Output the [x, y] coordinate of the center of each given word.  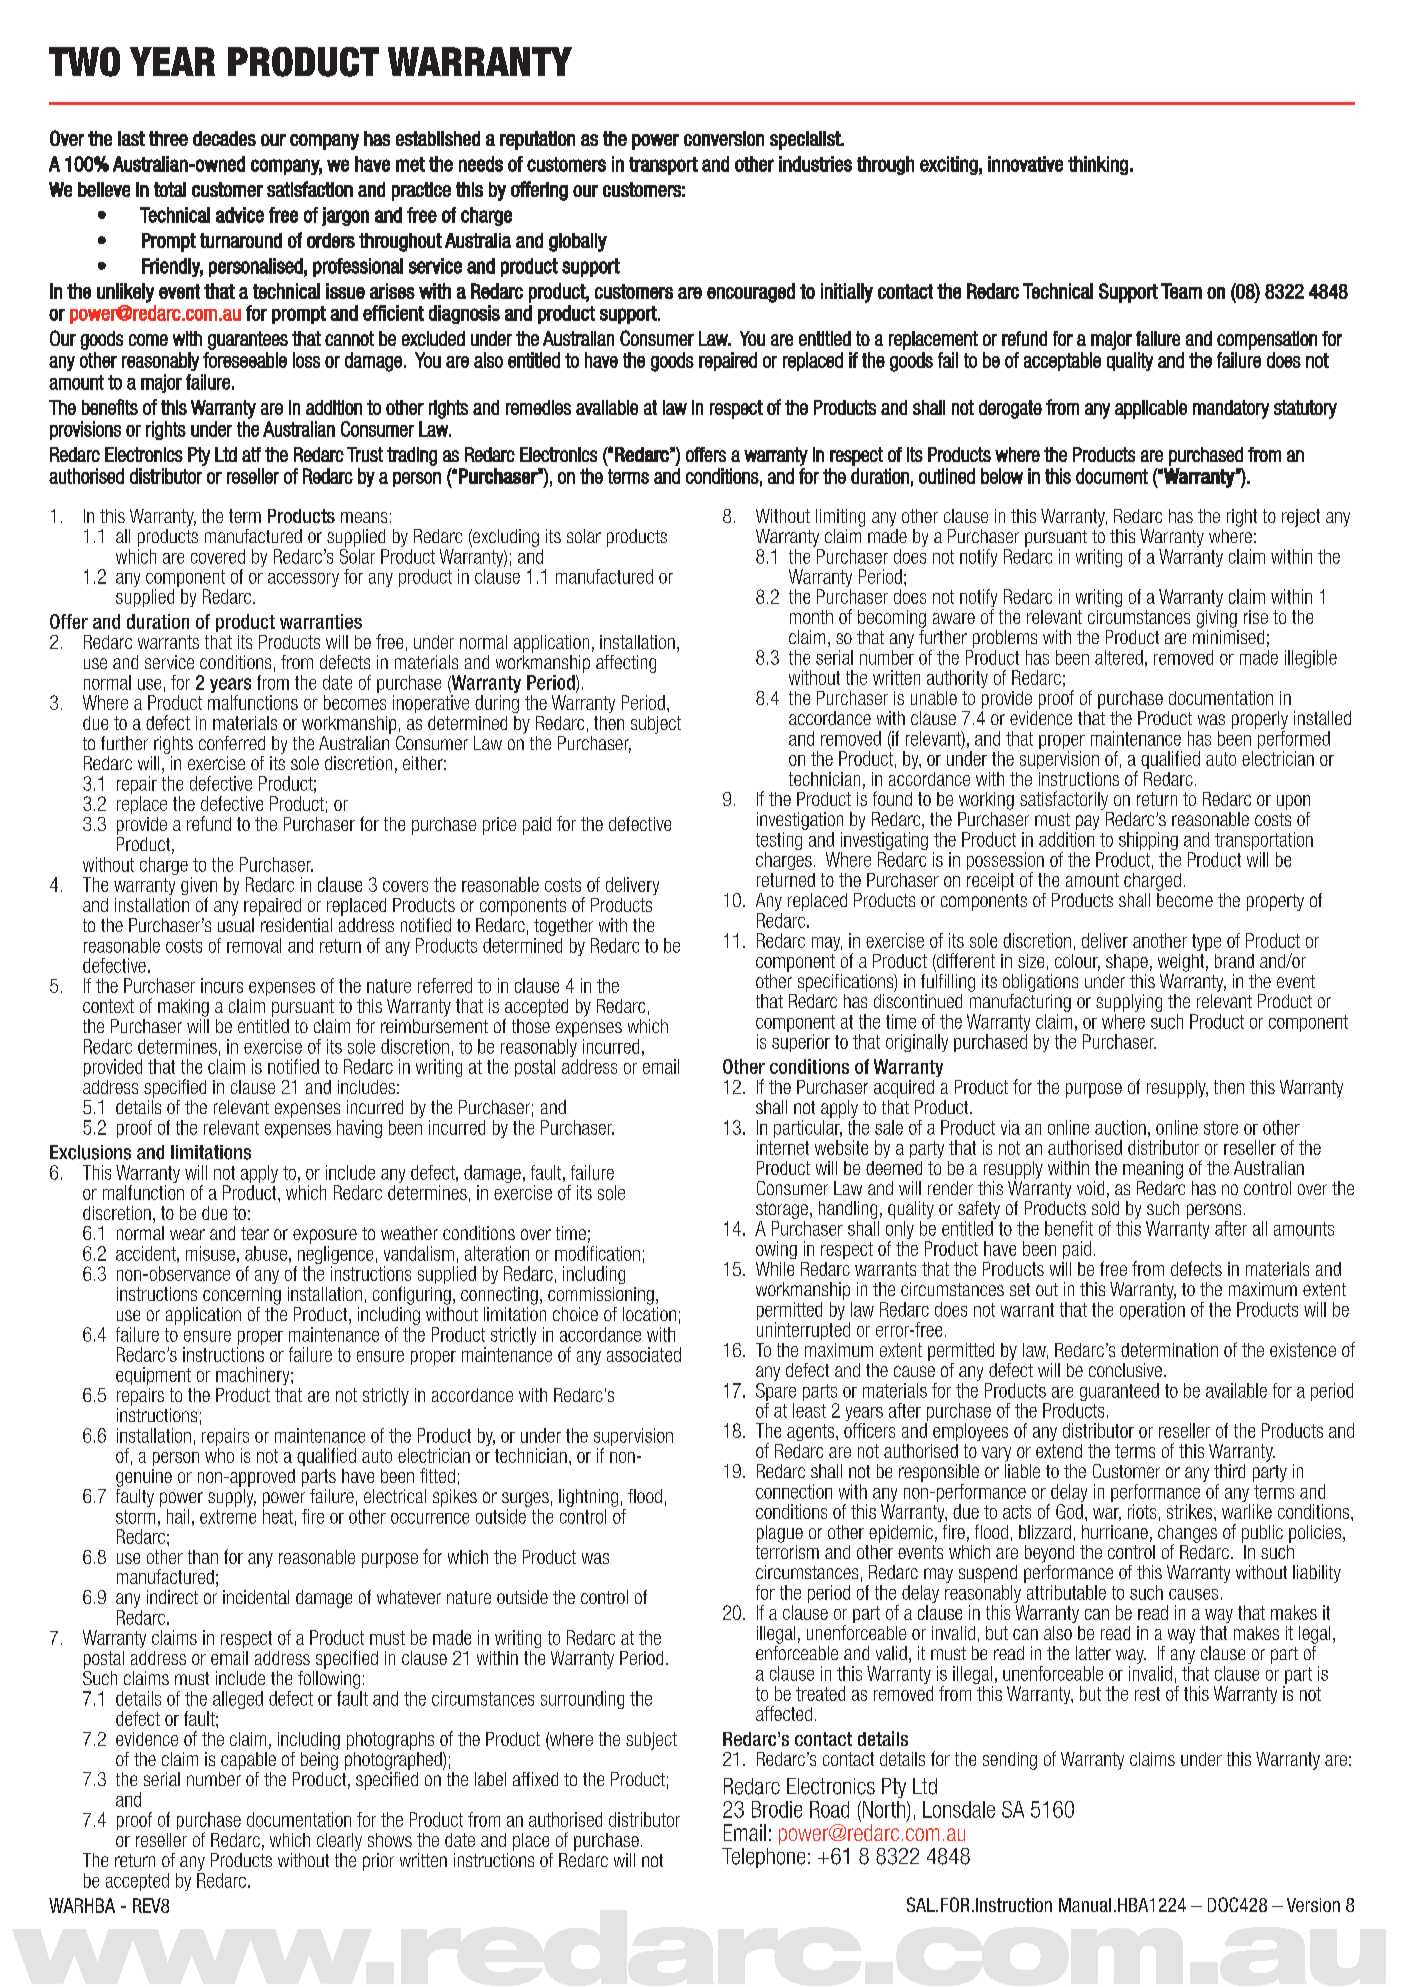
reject [1301, 518]
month [811, 617]
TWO [84, 62]
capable [248, 1761]
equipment [153, 1376]
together [563, 927]
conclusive [1125, 1370]
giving [1217, 619]
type [1206, 942]
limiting [840, 518]
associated [644, 1354]
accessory [303, 580]
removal [254, 945]
